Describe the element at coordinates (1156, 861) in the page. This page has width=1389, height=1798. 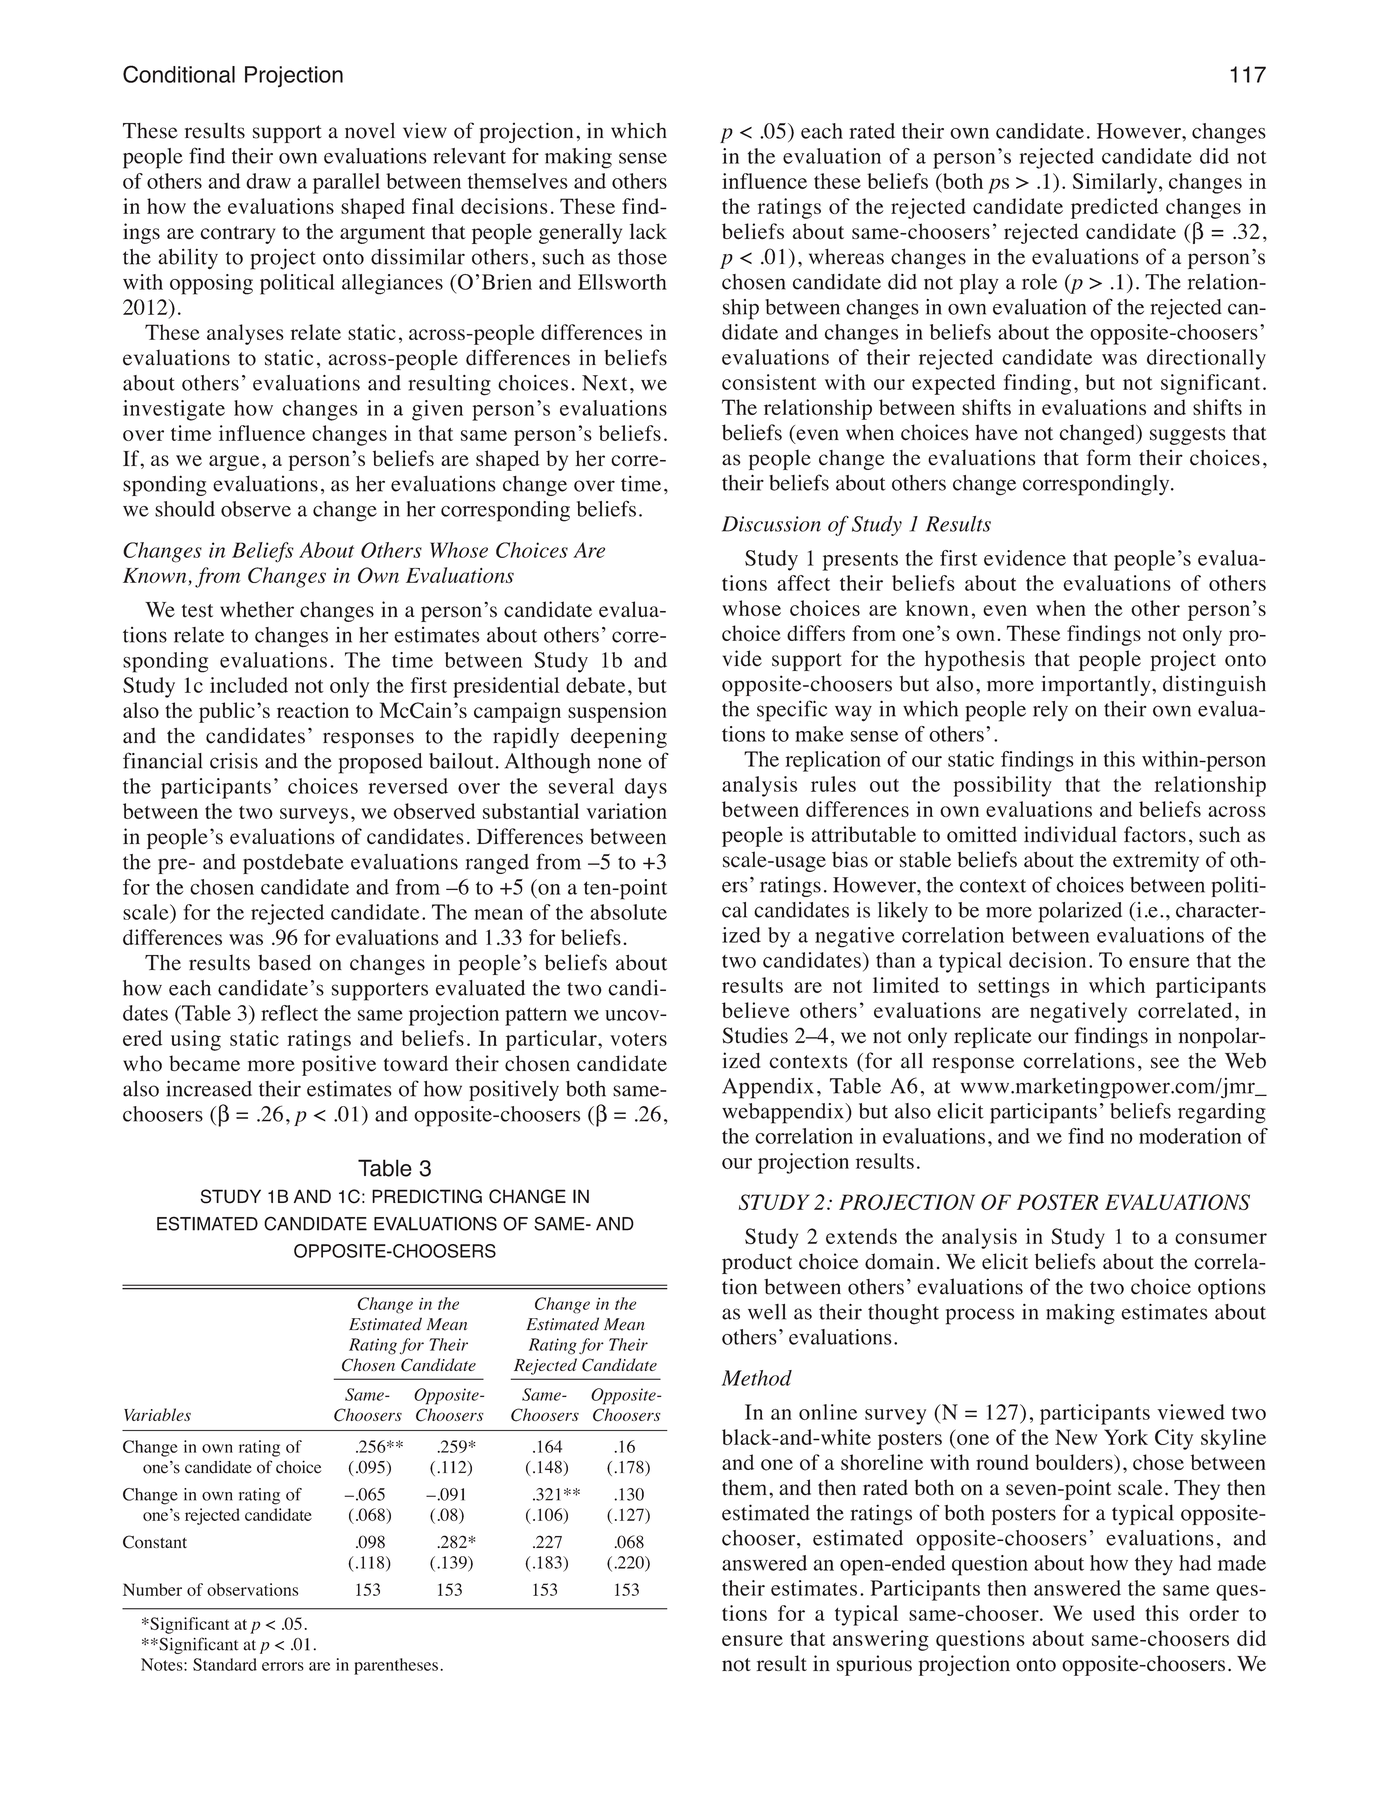
I see `extremity` at that location.
